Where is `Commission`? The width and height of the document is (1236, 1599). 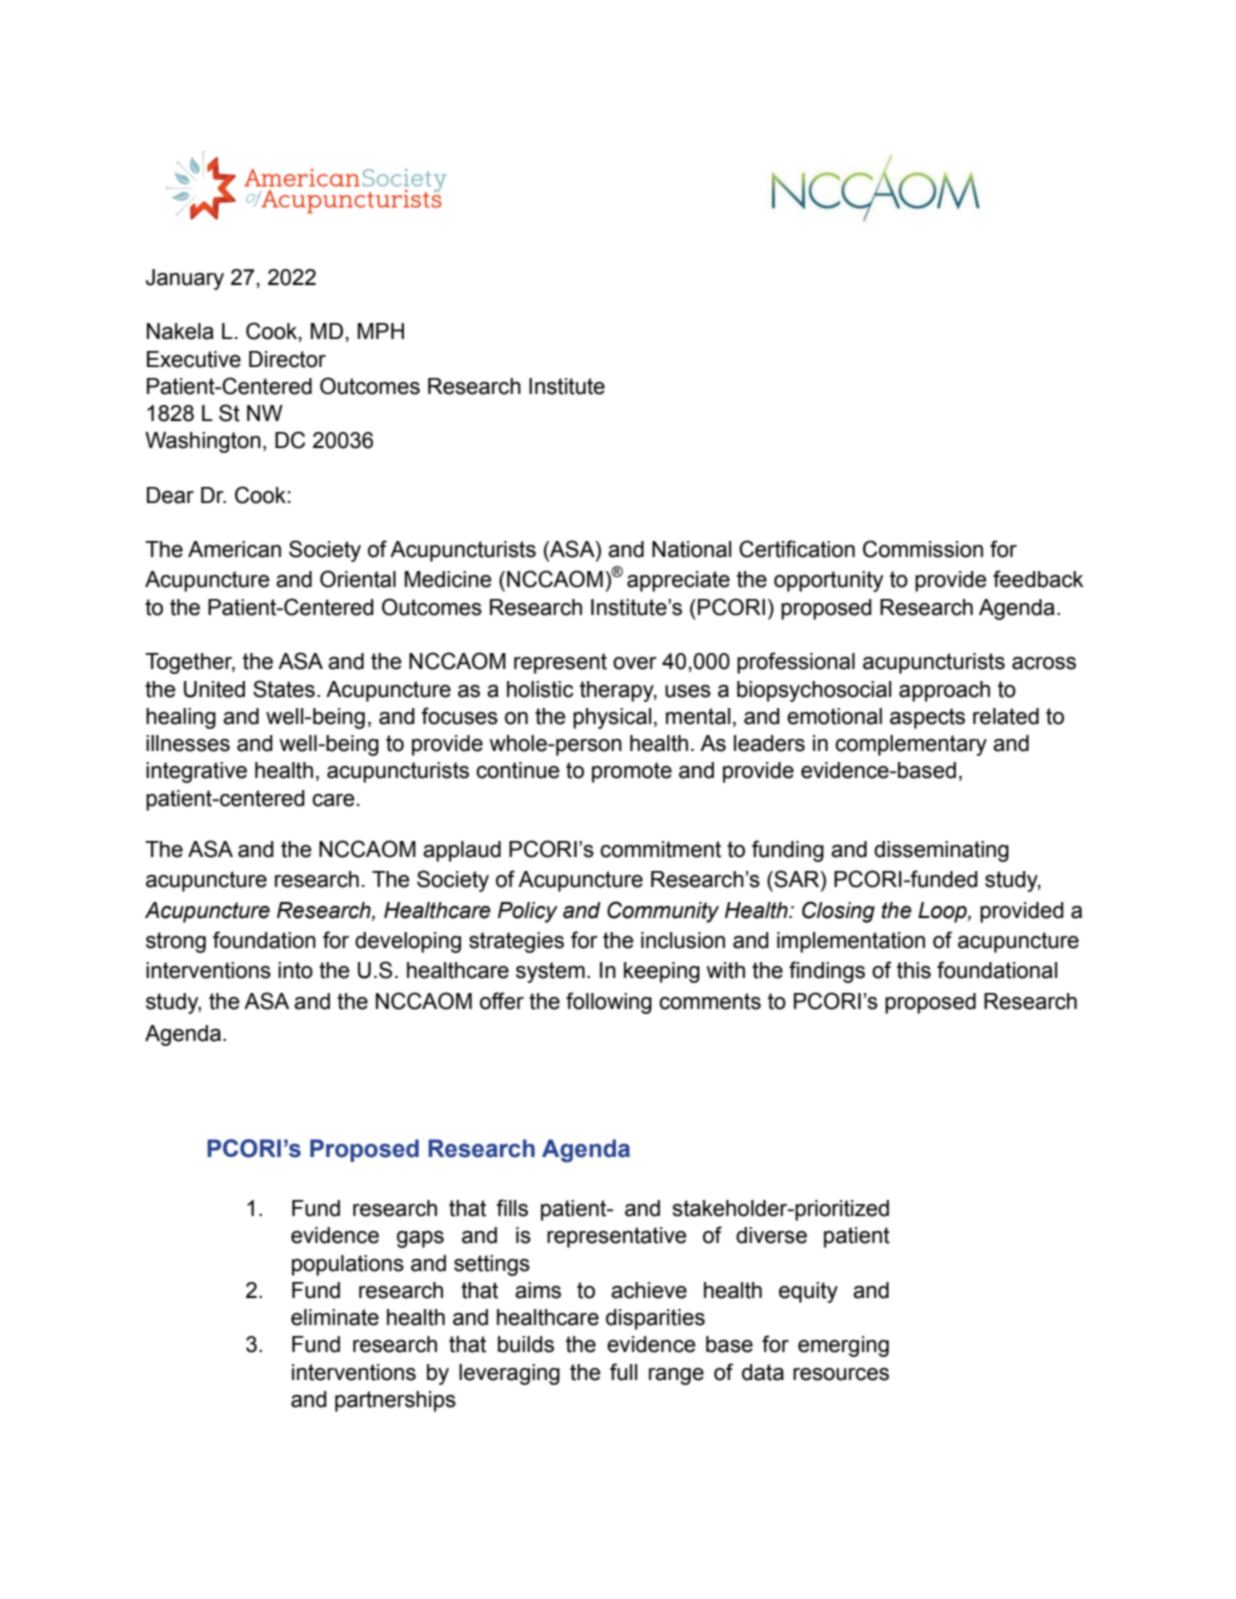 Commission is located at coordinates (923, 549).
